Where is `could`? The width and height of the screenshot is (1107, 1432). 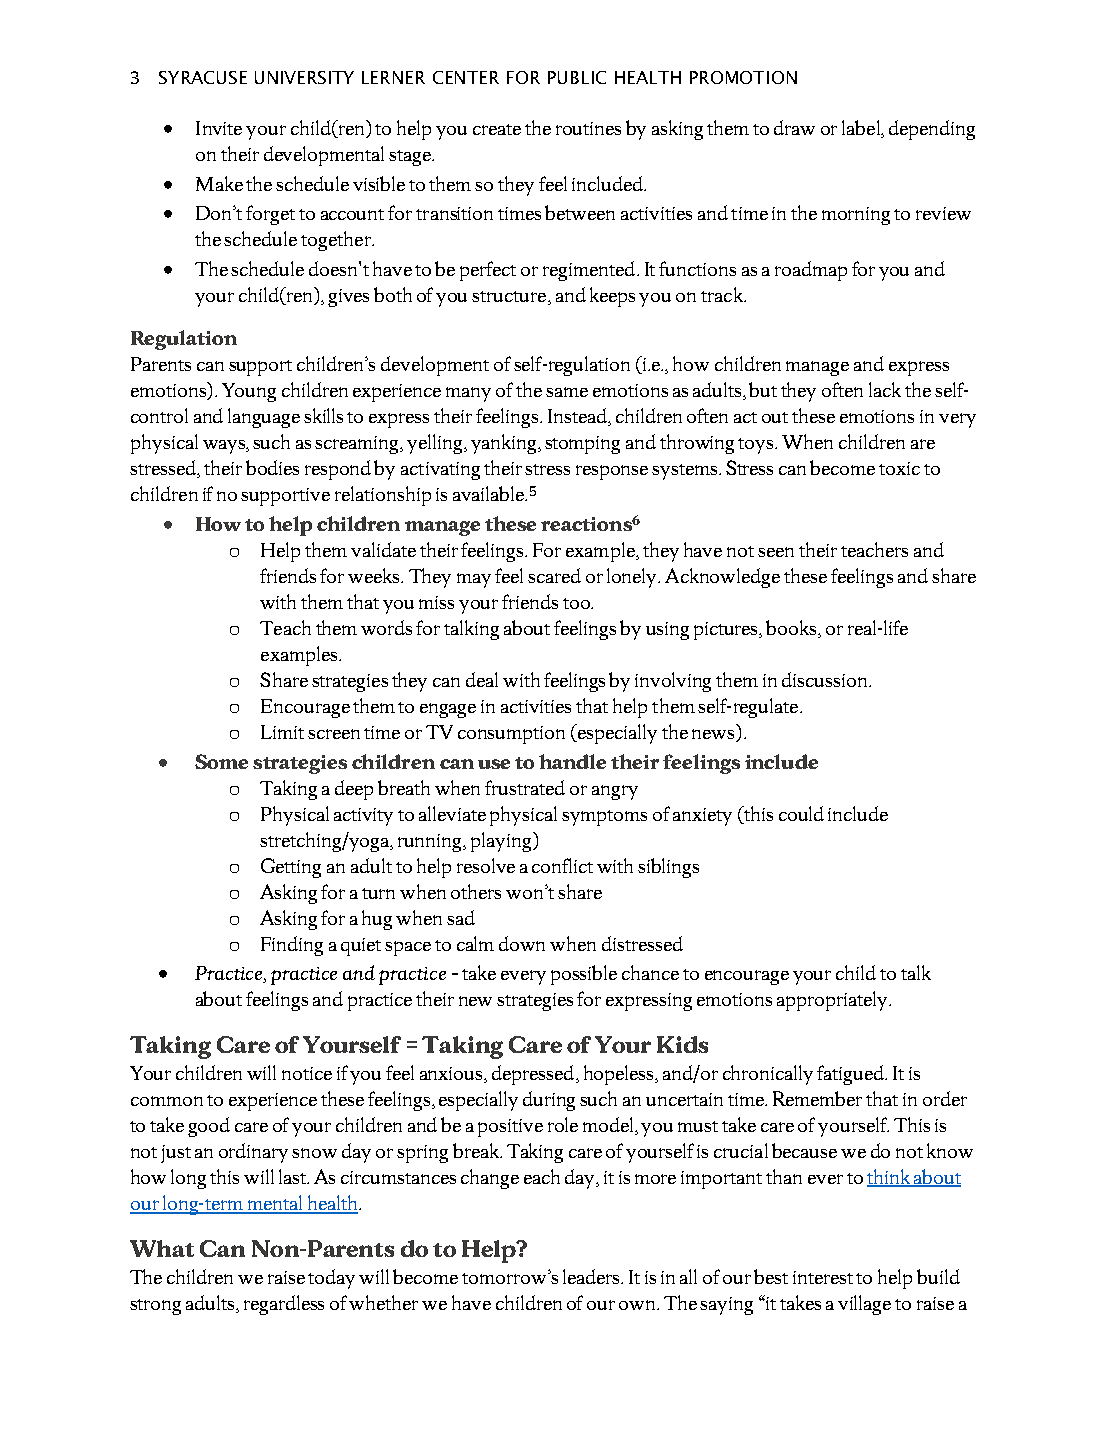 could is located at coordinates (801, 813).
